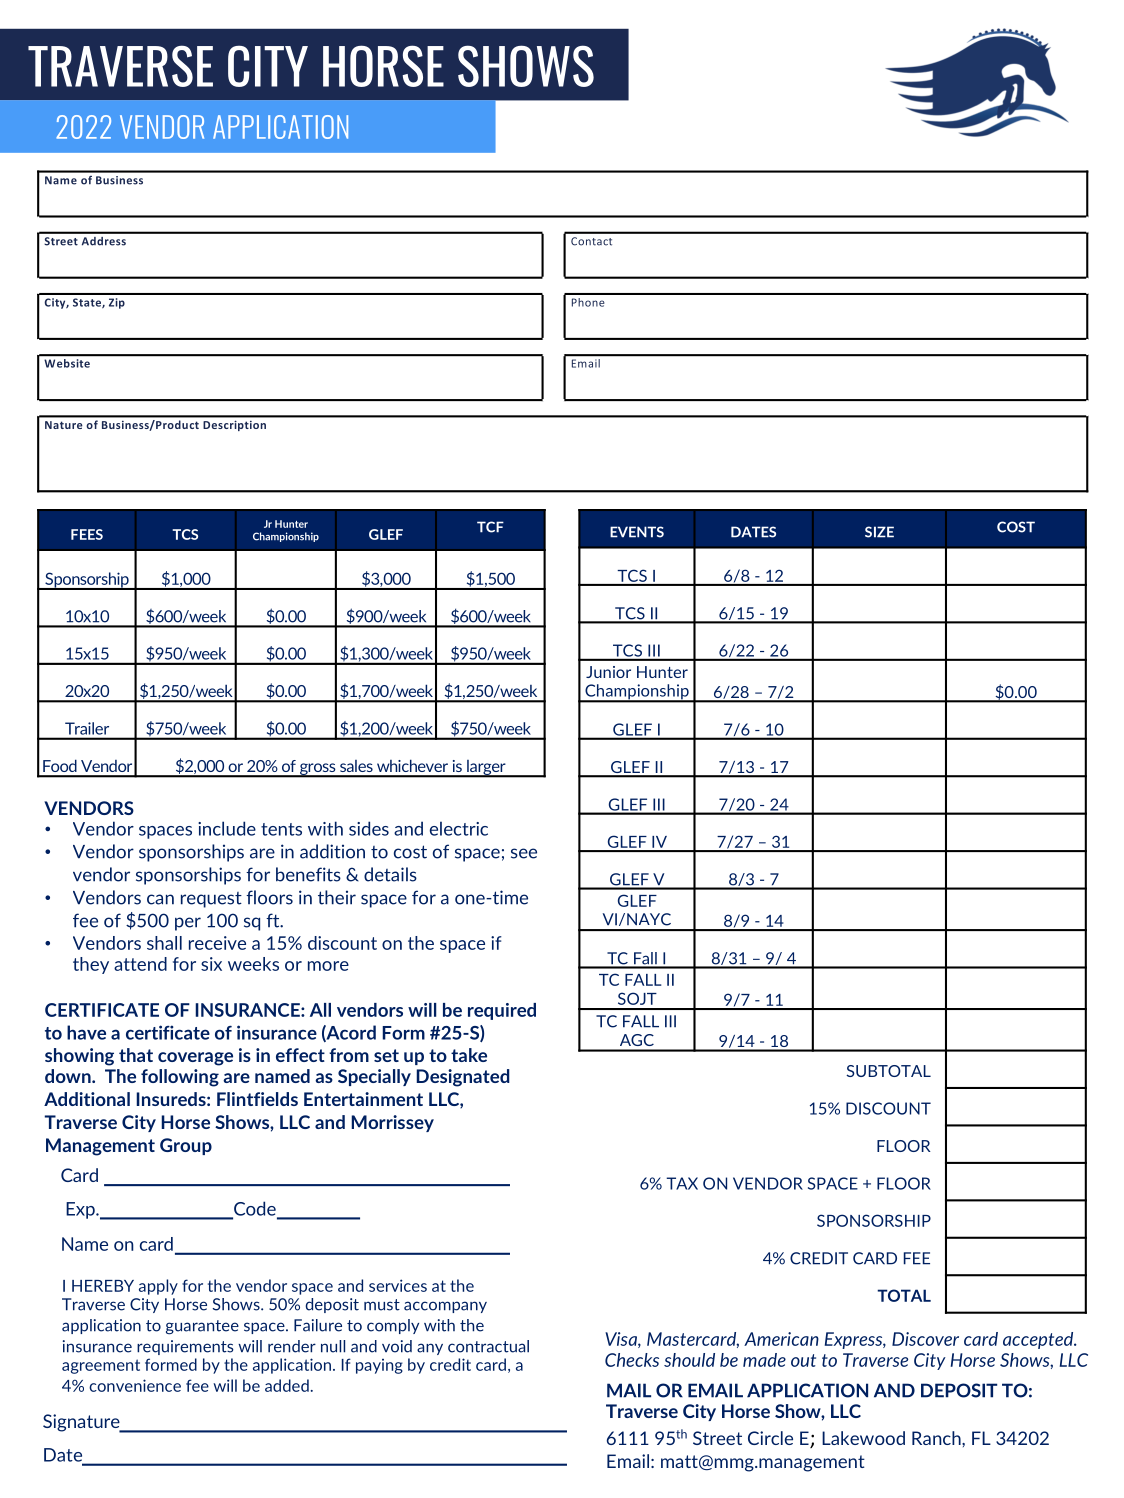  Describe the element at coordinates (591, 241) in the screenshot. I see `Contact` at that location.
